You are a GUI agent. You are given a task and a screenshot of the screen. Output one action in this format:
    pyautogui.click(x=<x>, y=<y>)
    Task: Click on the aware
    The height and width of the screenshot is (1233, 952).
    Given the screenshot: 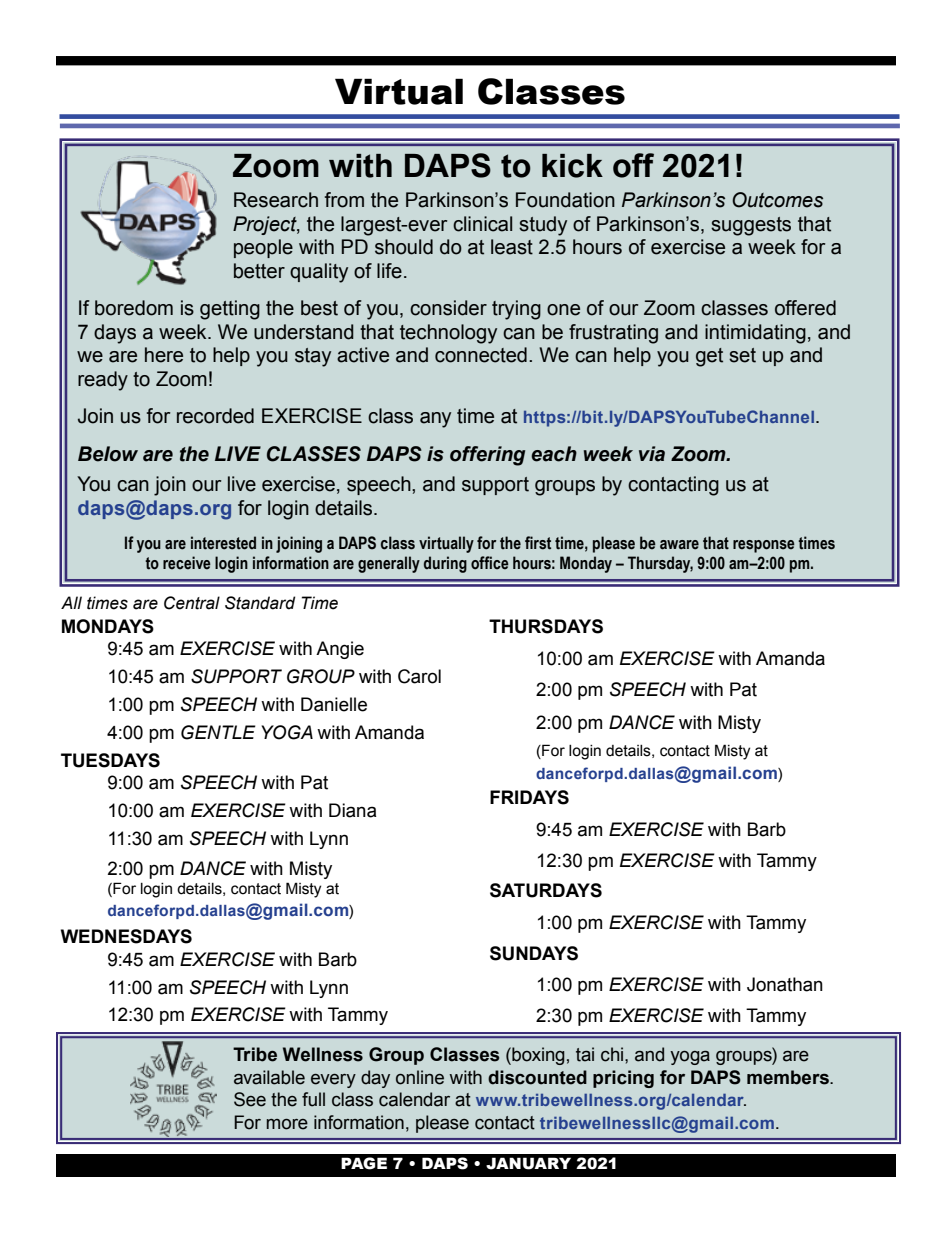 What is the action you would take?
    pyautogui.click(x=679, y=545)
